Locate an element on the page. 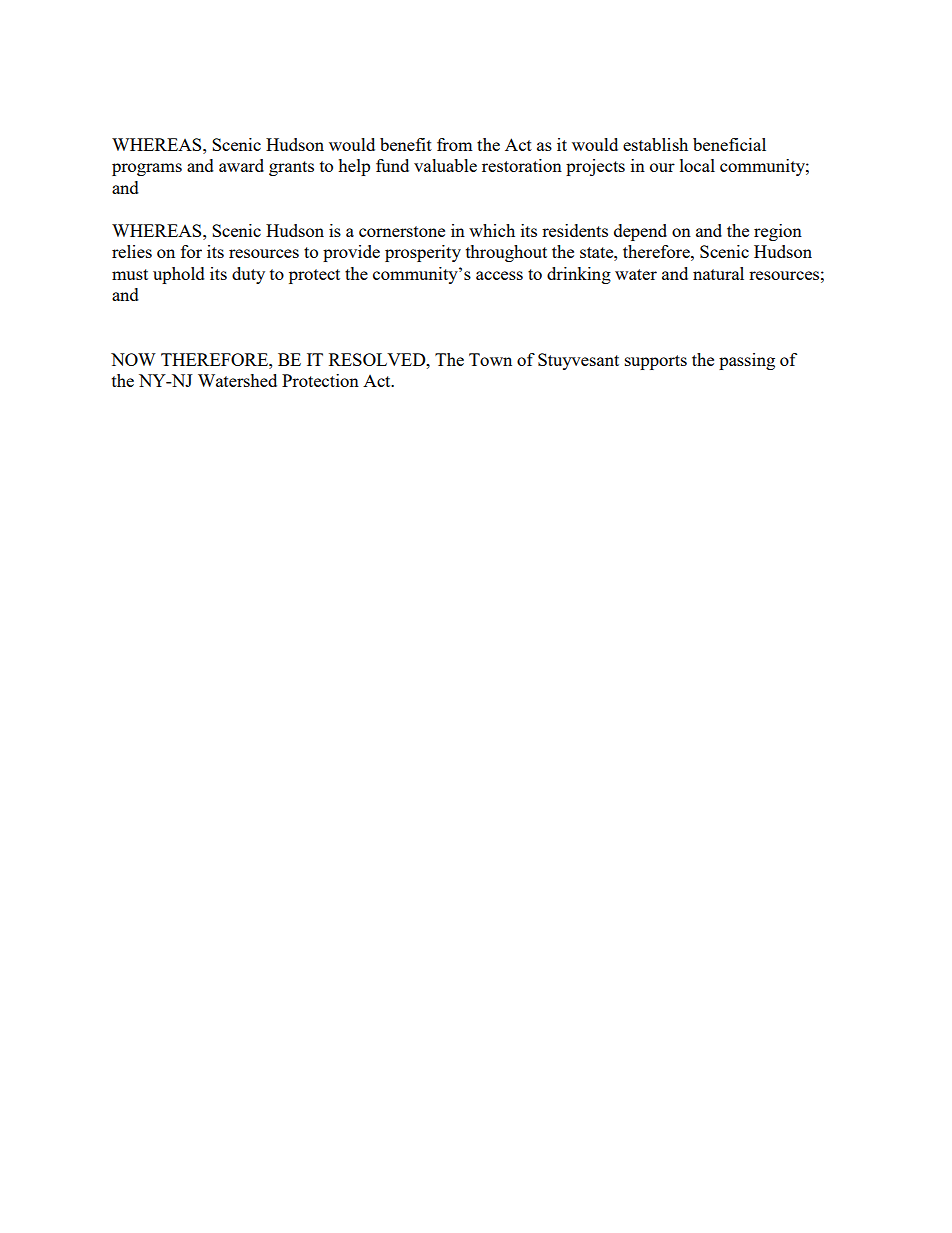 This document has width=952, height=1233. drinking is located at coordinates (579, 275).
